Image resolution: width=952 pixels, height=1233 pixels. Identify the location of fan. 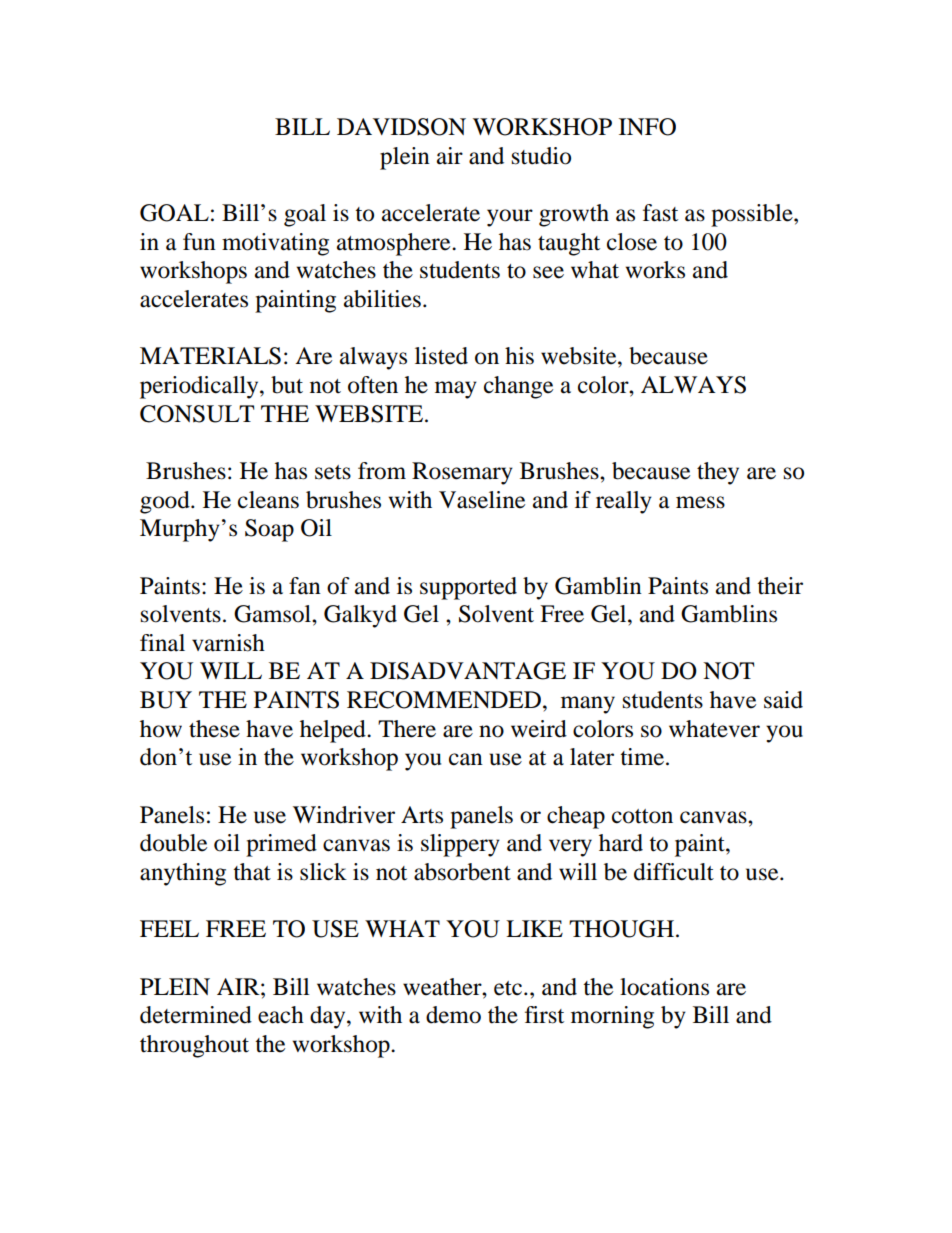
(305, 586).
